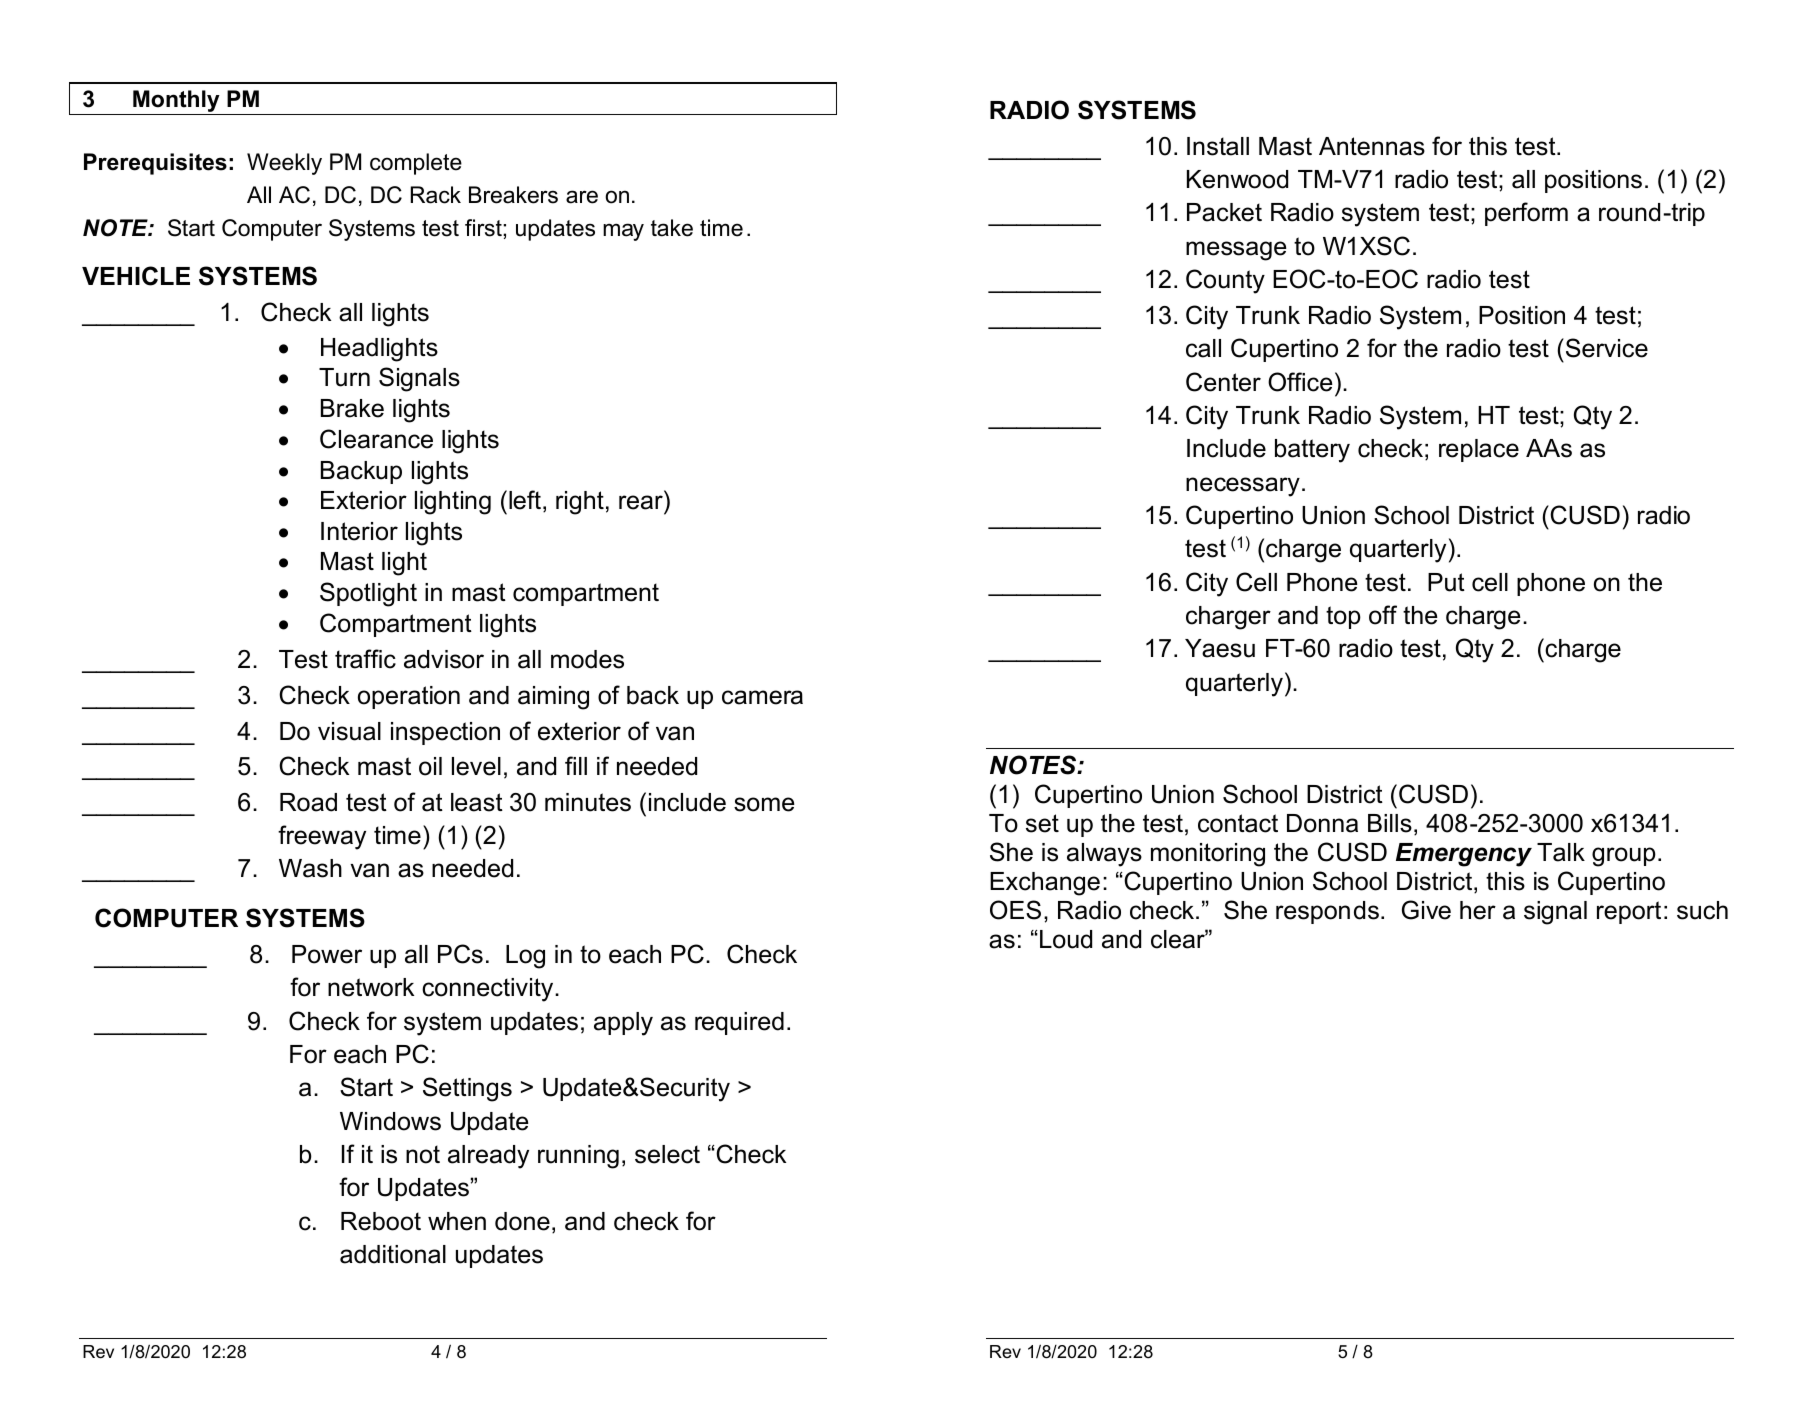  What do you see at coordinates (344, 377) in the screenshot?
I see `Turn` at bounding box center [344, 377].
